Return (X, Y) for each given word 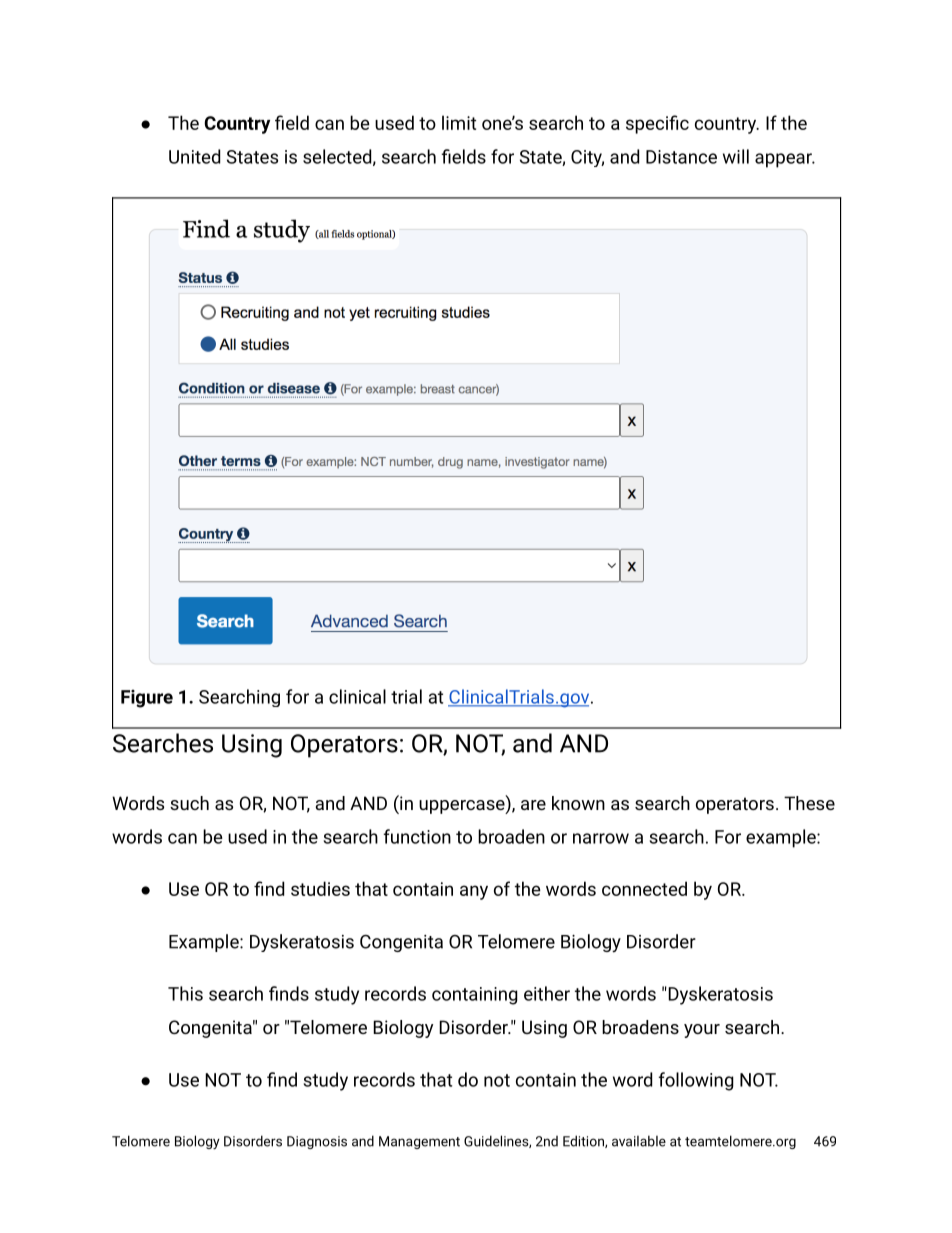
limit (459, 122)
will (736, 156)
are (533, 805)
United (194, 156)
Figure (147, 699)
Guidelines (497, 1141)
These (809, 803)
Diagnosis (317, 1142)
